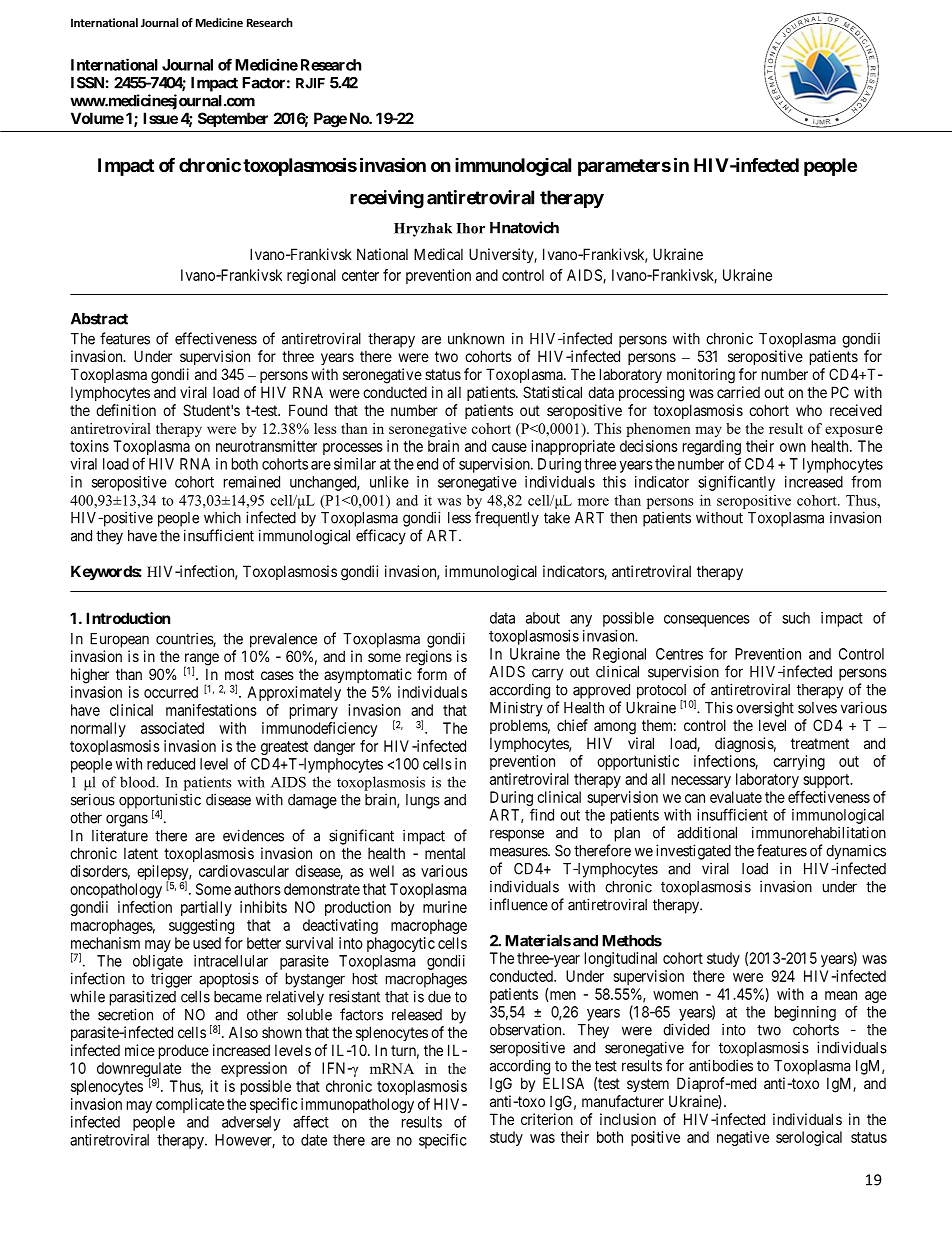 The height and width of the page is (1233, 952). I want to click on investigated, so click(693, 852).
